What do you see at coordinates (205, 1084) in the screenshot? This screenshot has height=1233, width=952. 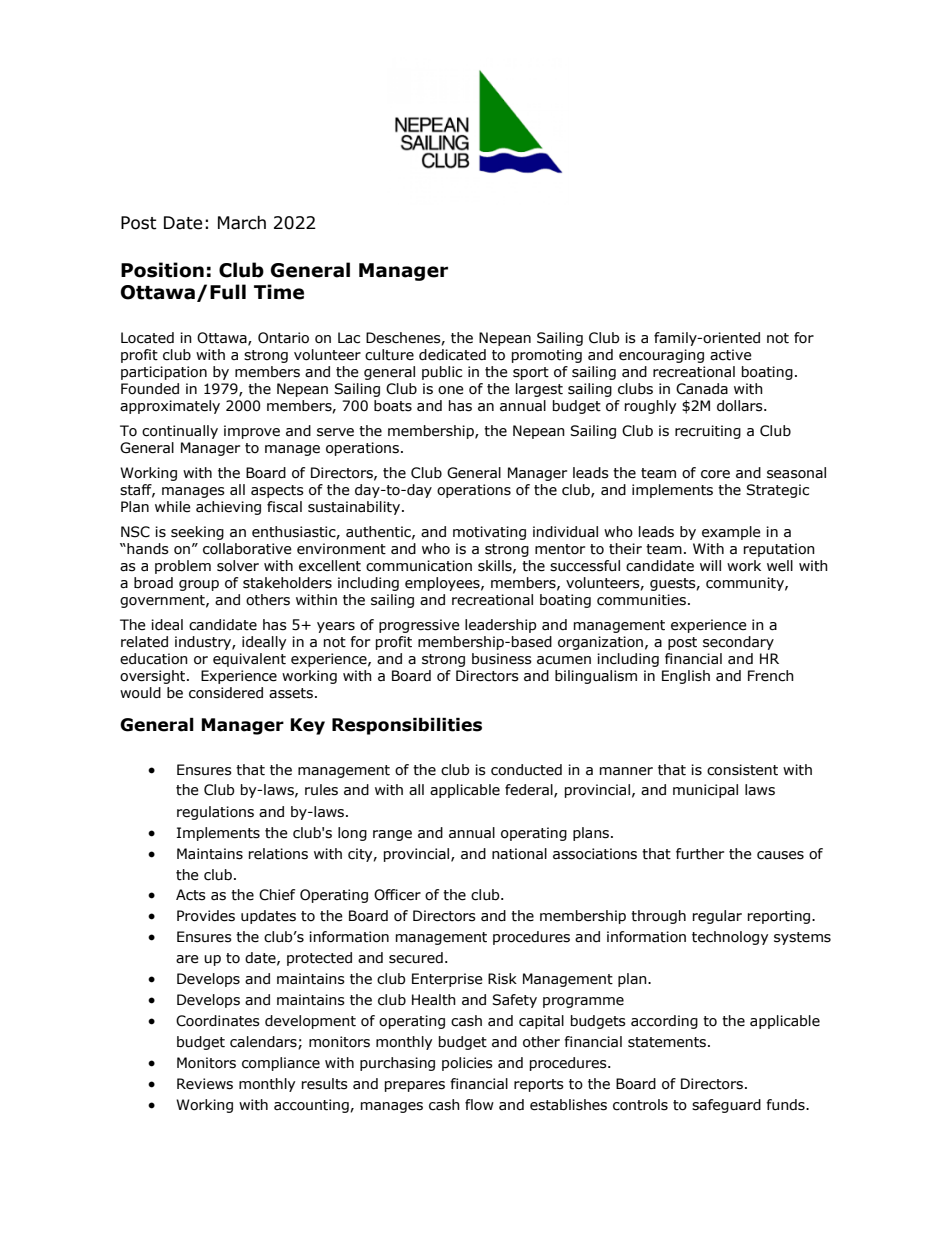 I see `Reviews` at bounding box center [205, 1084].
